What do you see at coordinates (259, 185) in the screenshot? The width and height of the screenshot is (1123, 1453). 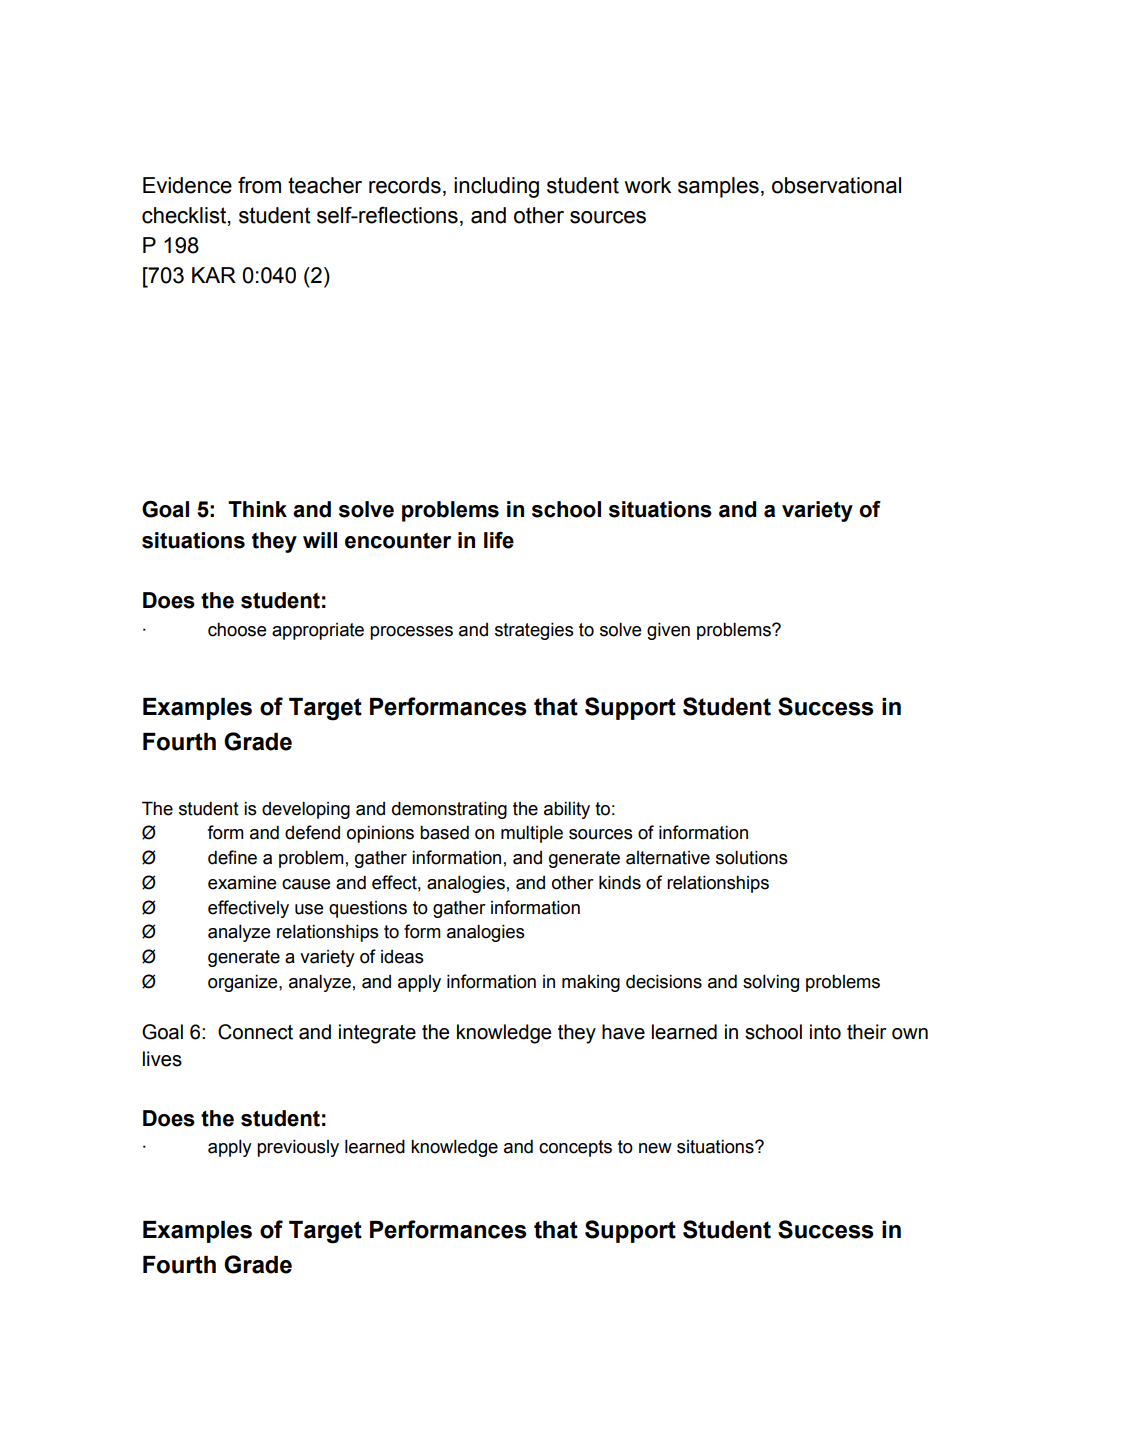 I see `from` at bounding box center [259, 185].
